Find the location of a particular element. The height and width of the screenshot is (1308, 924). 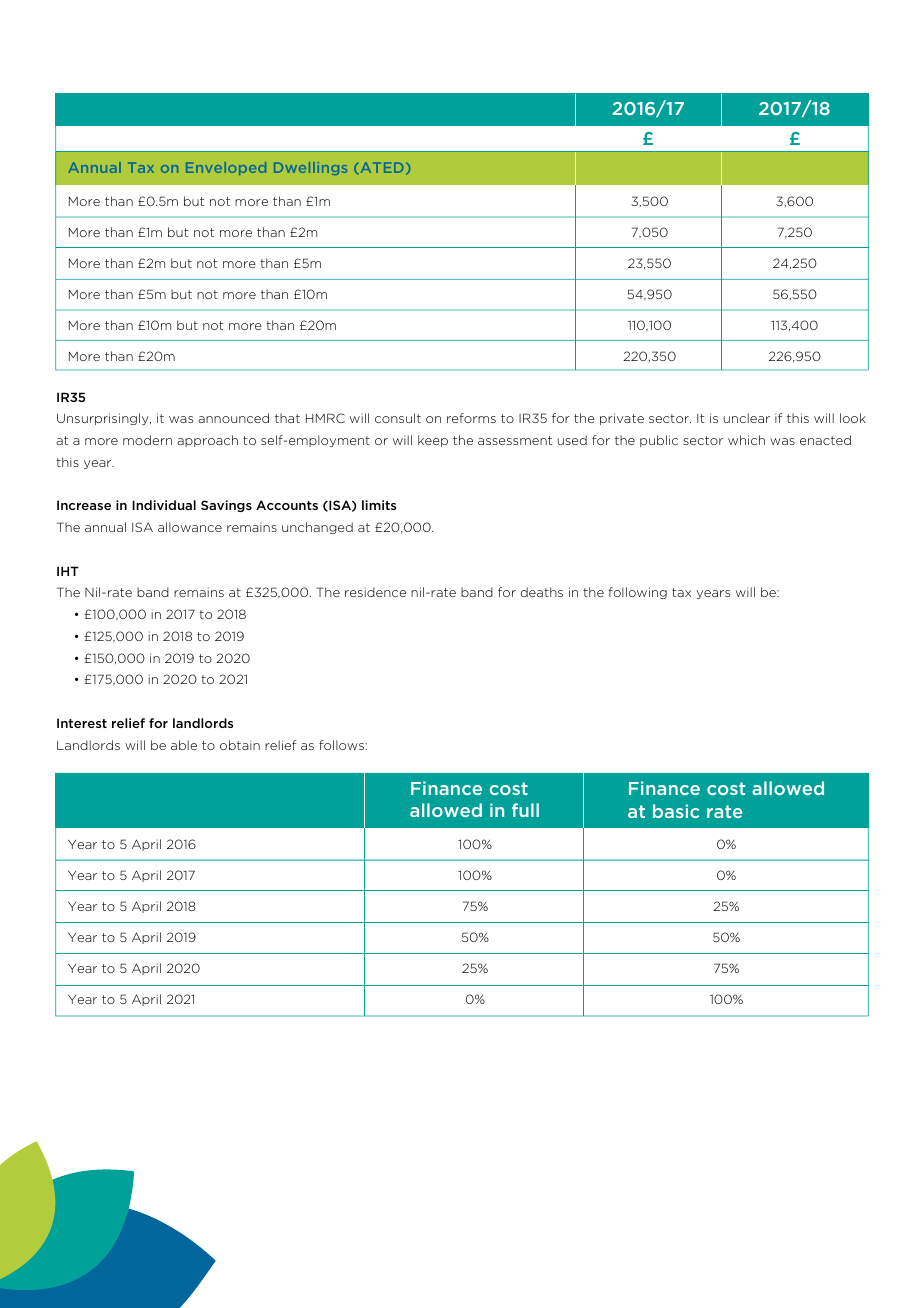

limits is located at coordinates (379, 505).
